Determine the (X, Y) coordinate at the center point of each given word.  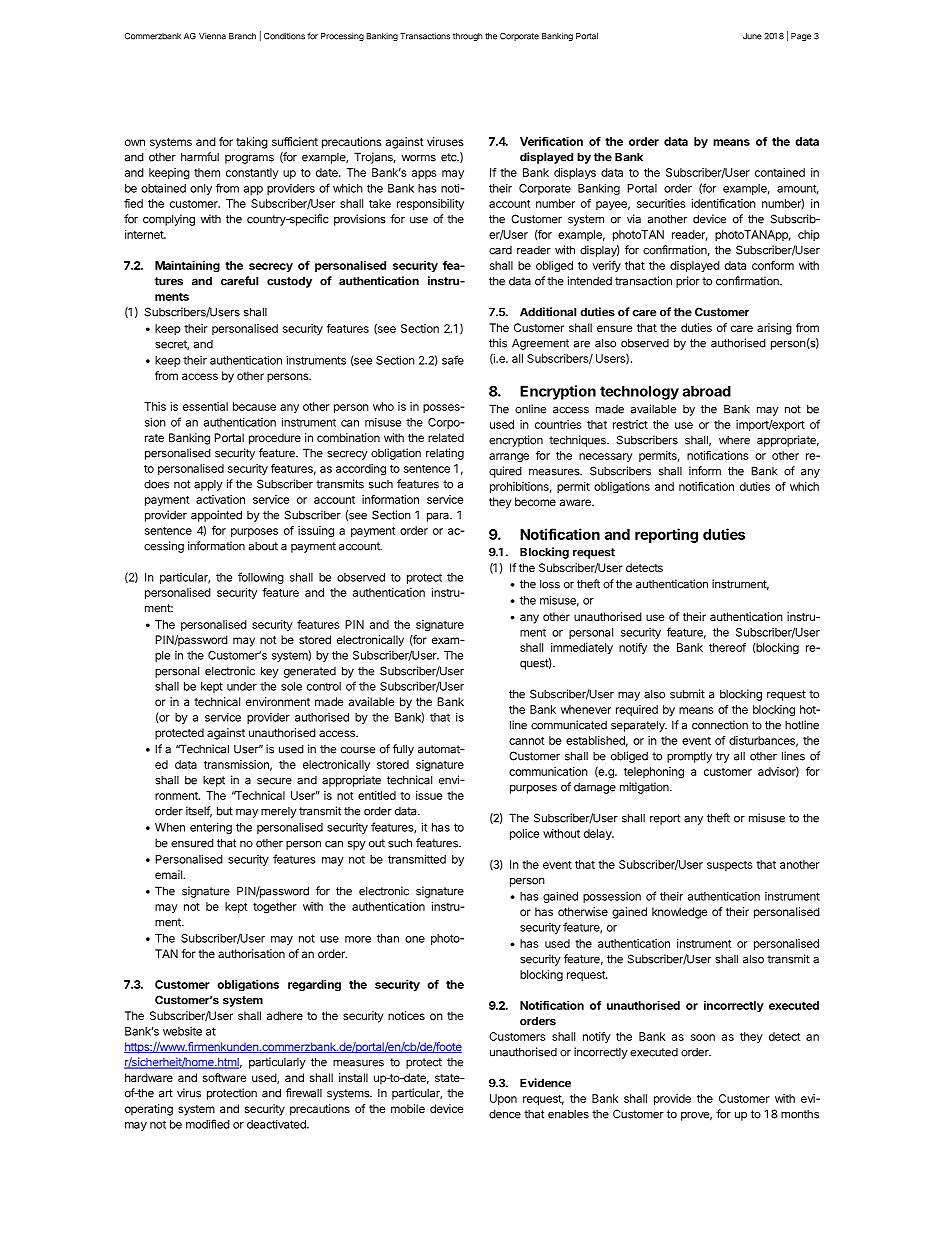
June (752, 36)
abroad (706, 391)
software (224, 1077)
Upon (503, 1099)
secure (274, 781)
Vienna (212, 36)
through (468, 37)
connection (720, 725)
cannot (526, 741)
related (446, 437)
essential (205, 406)
